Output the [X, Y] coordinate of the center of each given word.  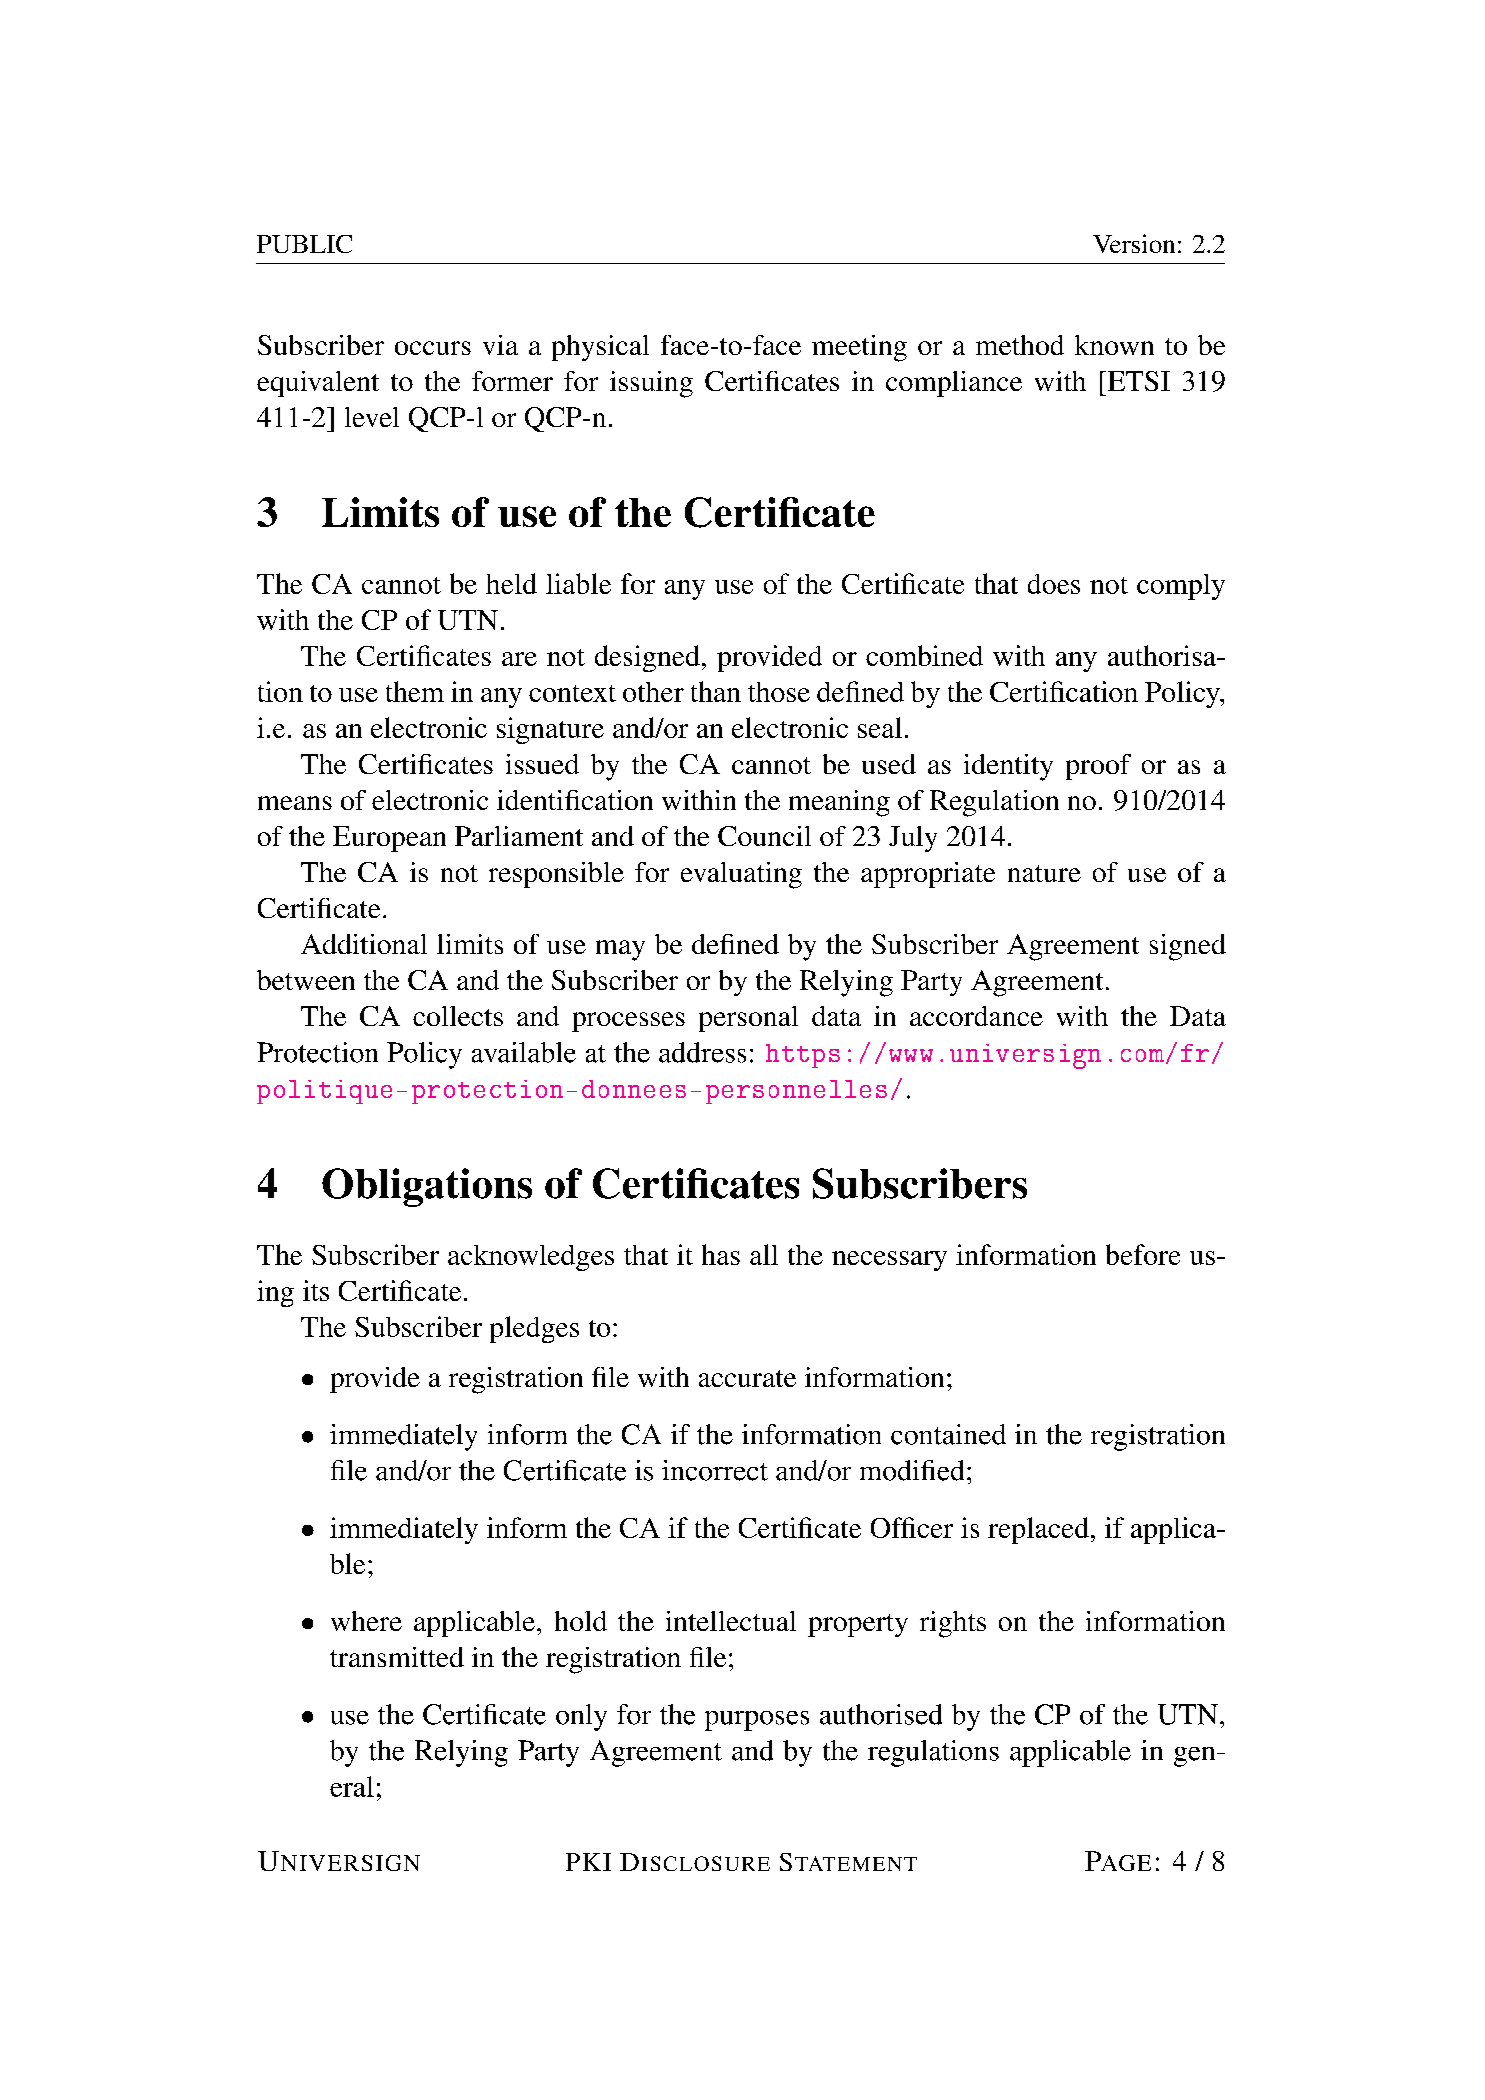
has [721, 1254]
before [1143, 1254]
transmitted [397, 1657]
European [389, 839]
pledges [534, 1329]
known [1114, 345]
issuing [651, 384]
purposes [757, 1721]
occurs [433, 348]
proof [1098, 767]
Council [764, 836]
